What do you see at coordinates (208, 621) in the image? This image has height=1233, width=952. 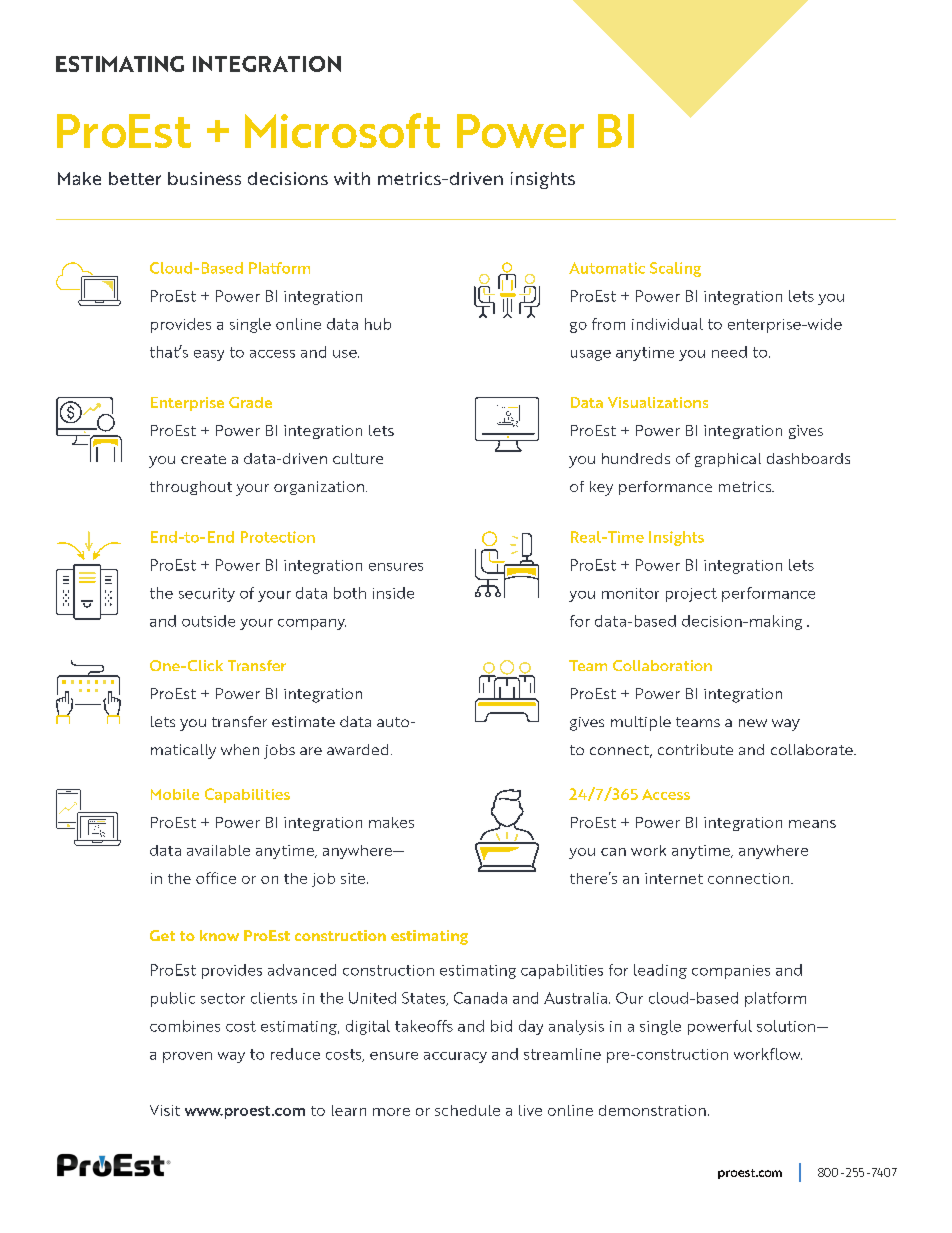 I see `outside` at bounding box center [208, 621].
